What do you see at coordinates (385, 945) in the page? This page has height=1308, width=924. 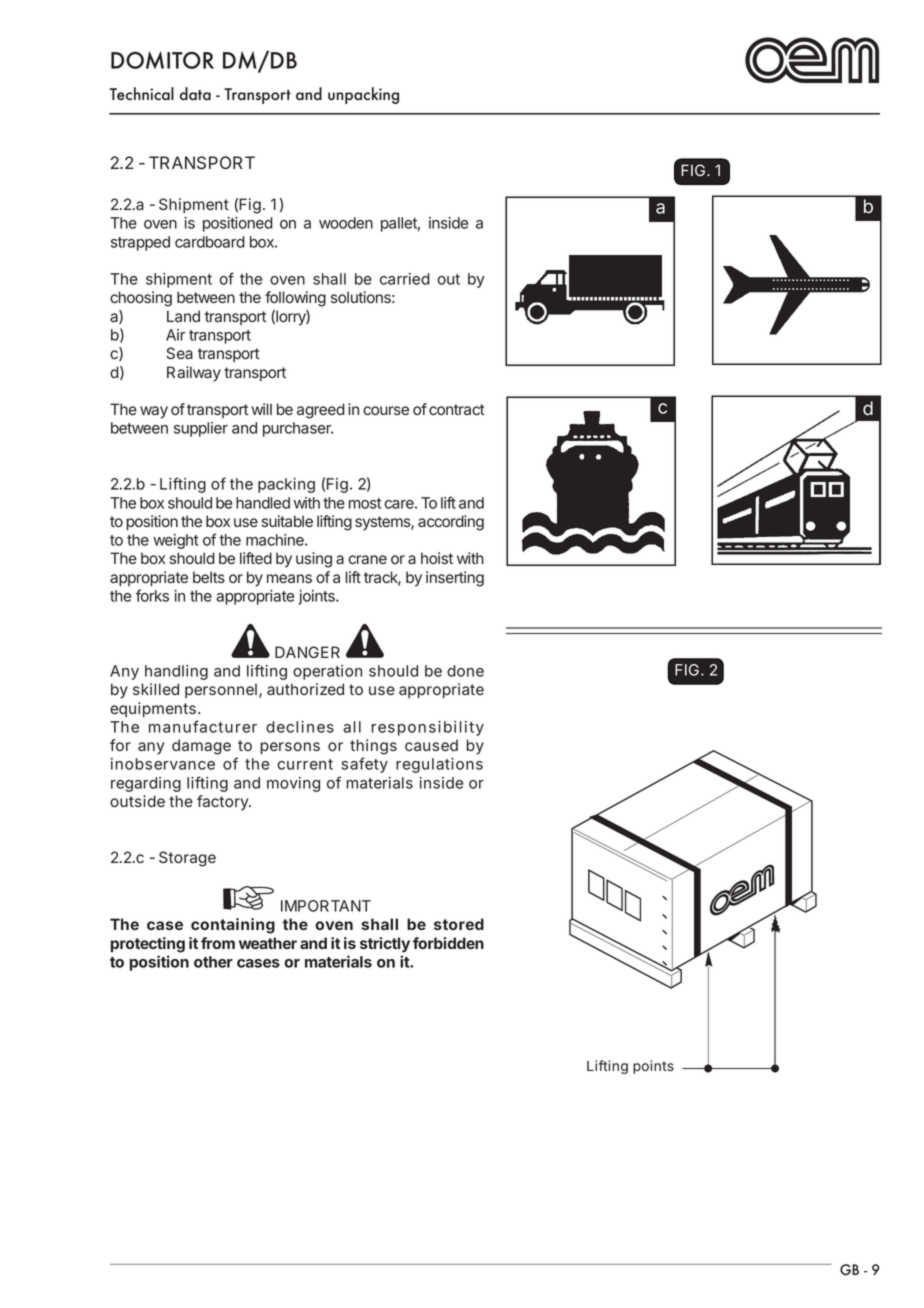 I see `strictly` at bounding box center [385, 945].
